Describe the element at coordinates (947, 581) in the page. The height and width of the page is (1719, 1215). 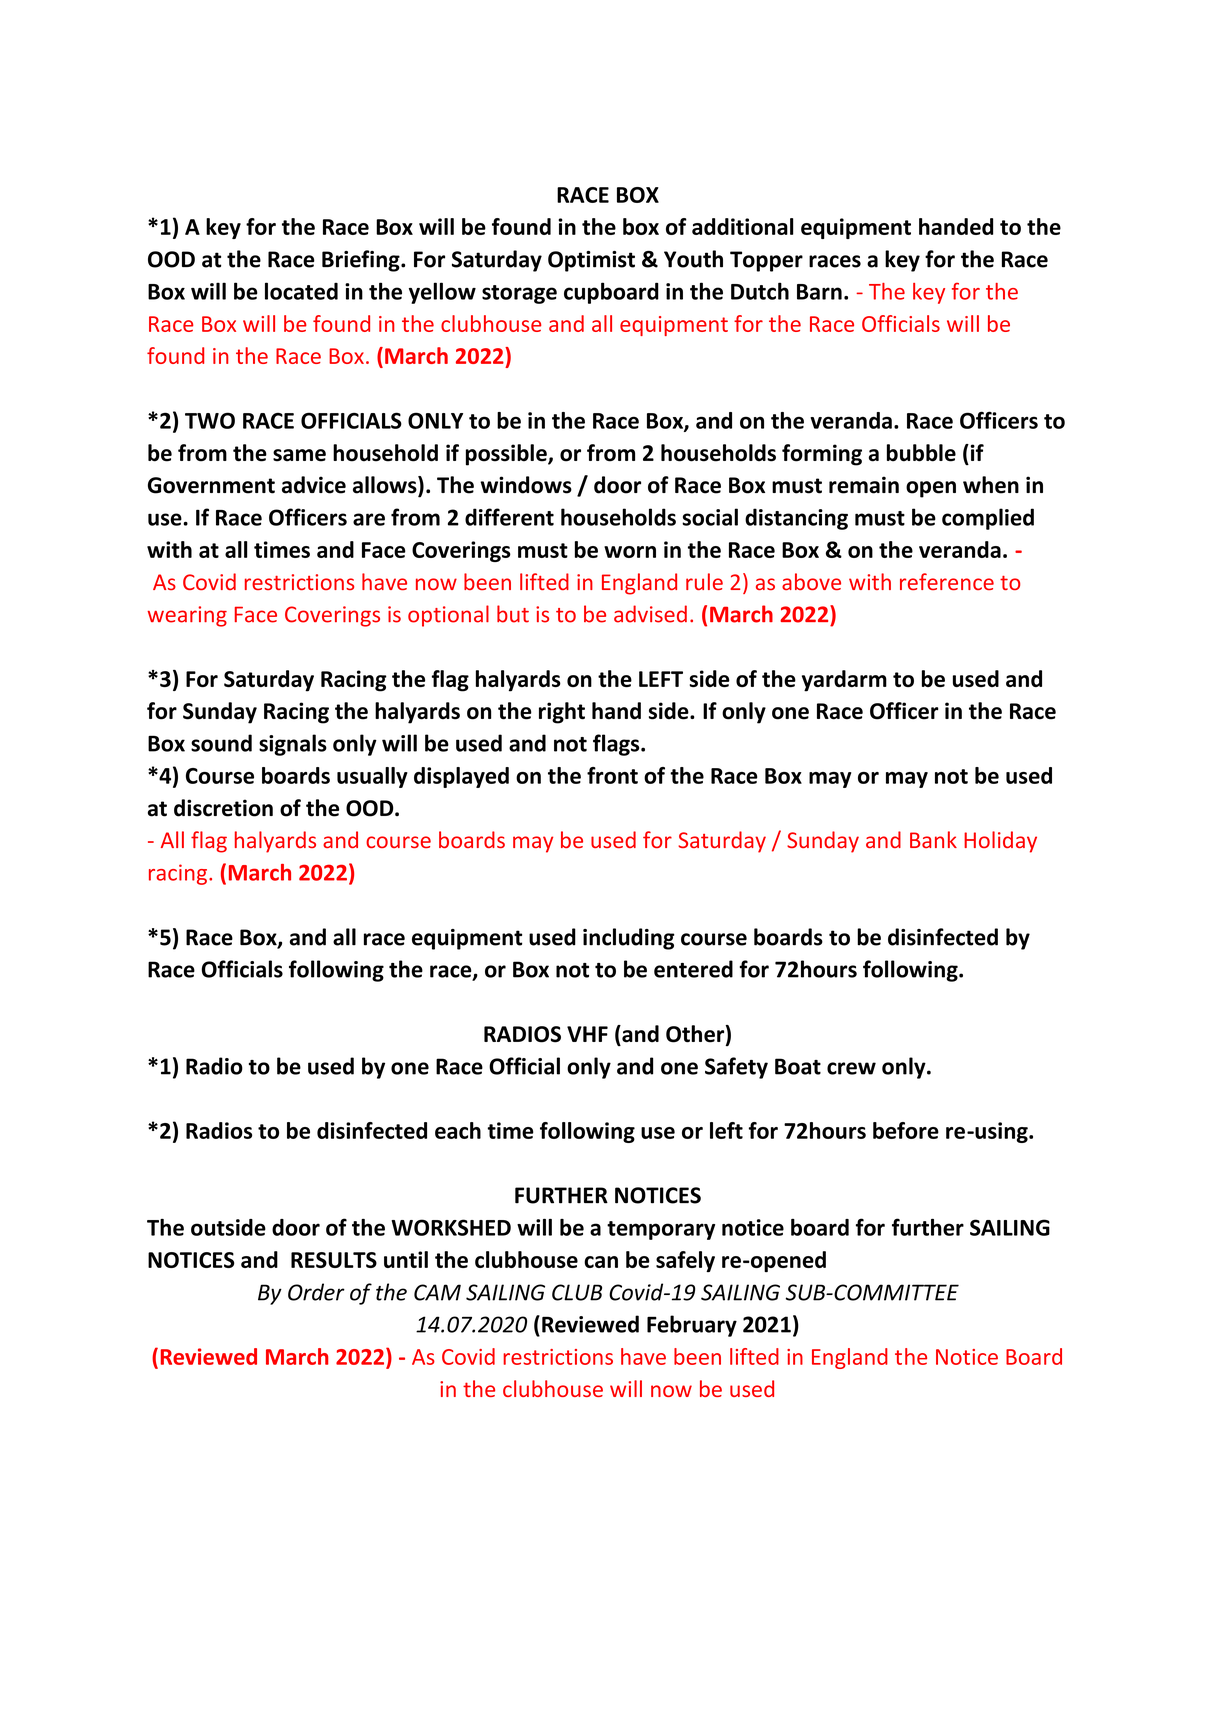
I see `reference` at that location.
